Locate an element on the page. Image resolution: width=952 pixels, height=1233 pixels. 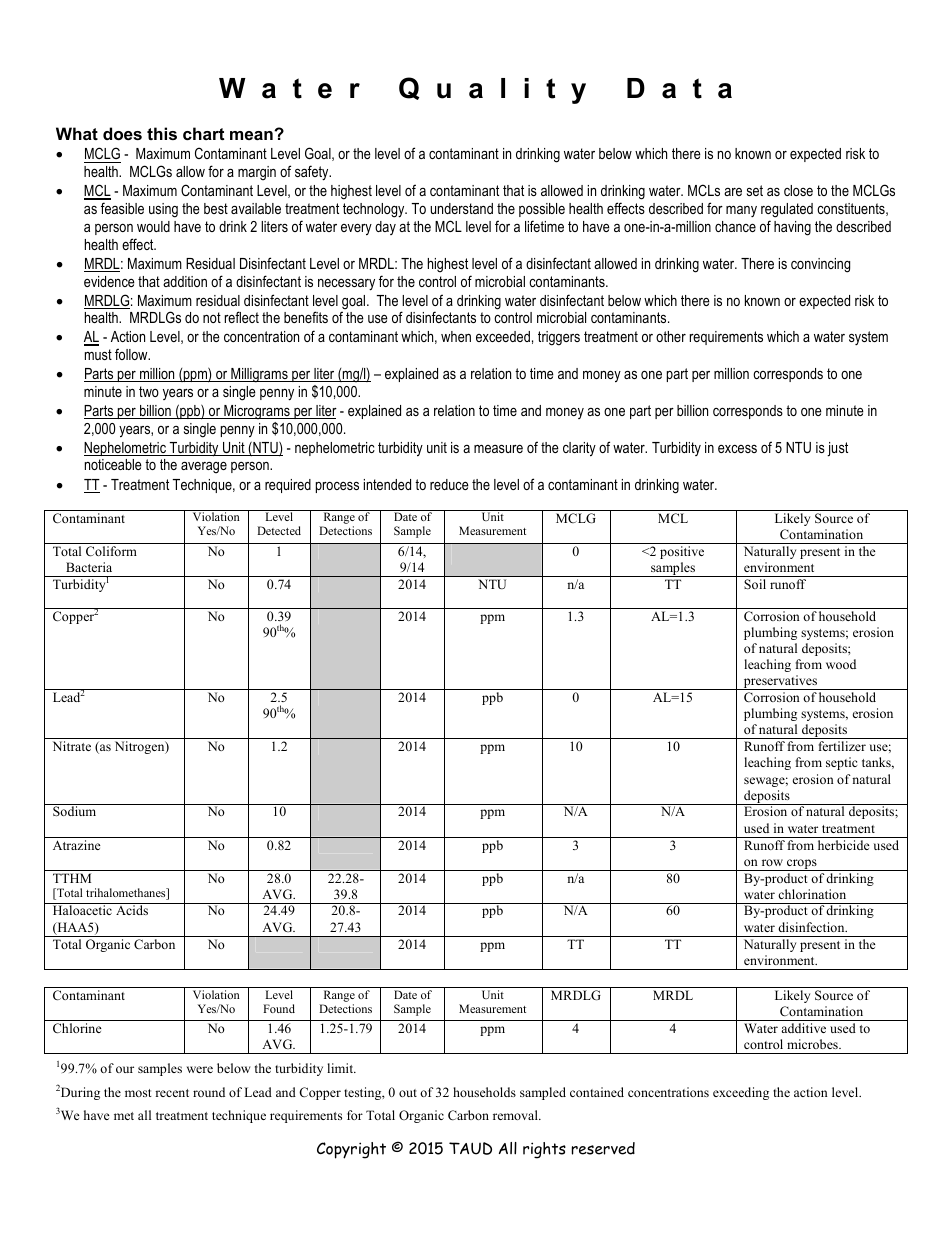
understand is located at coordinates (461, 208).
